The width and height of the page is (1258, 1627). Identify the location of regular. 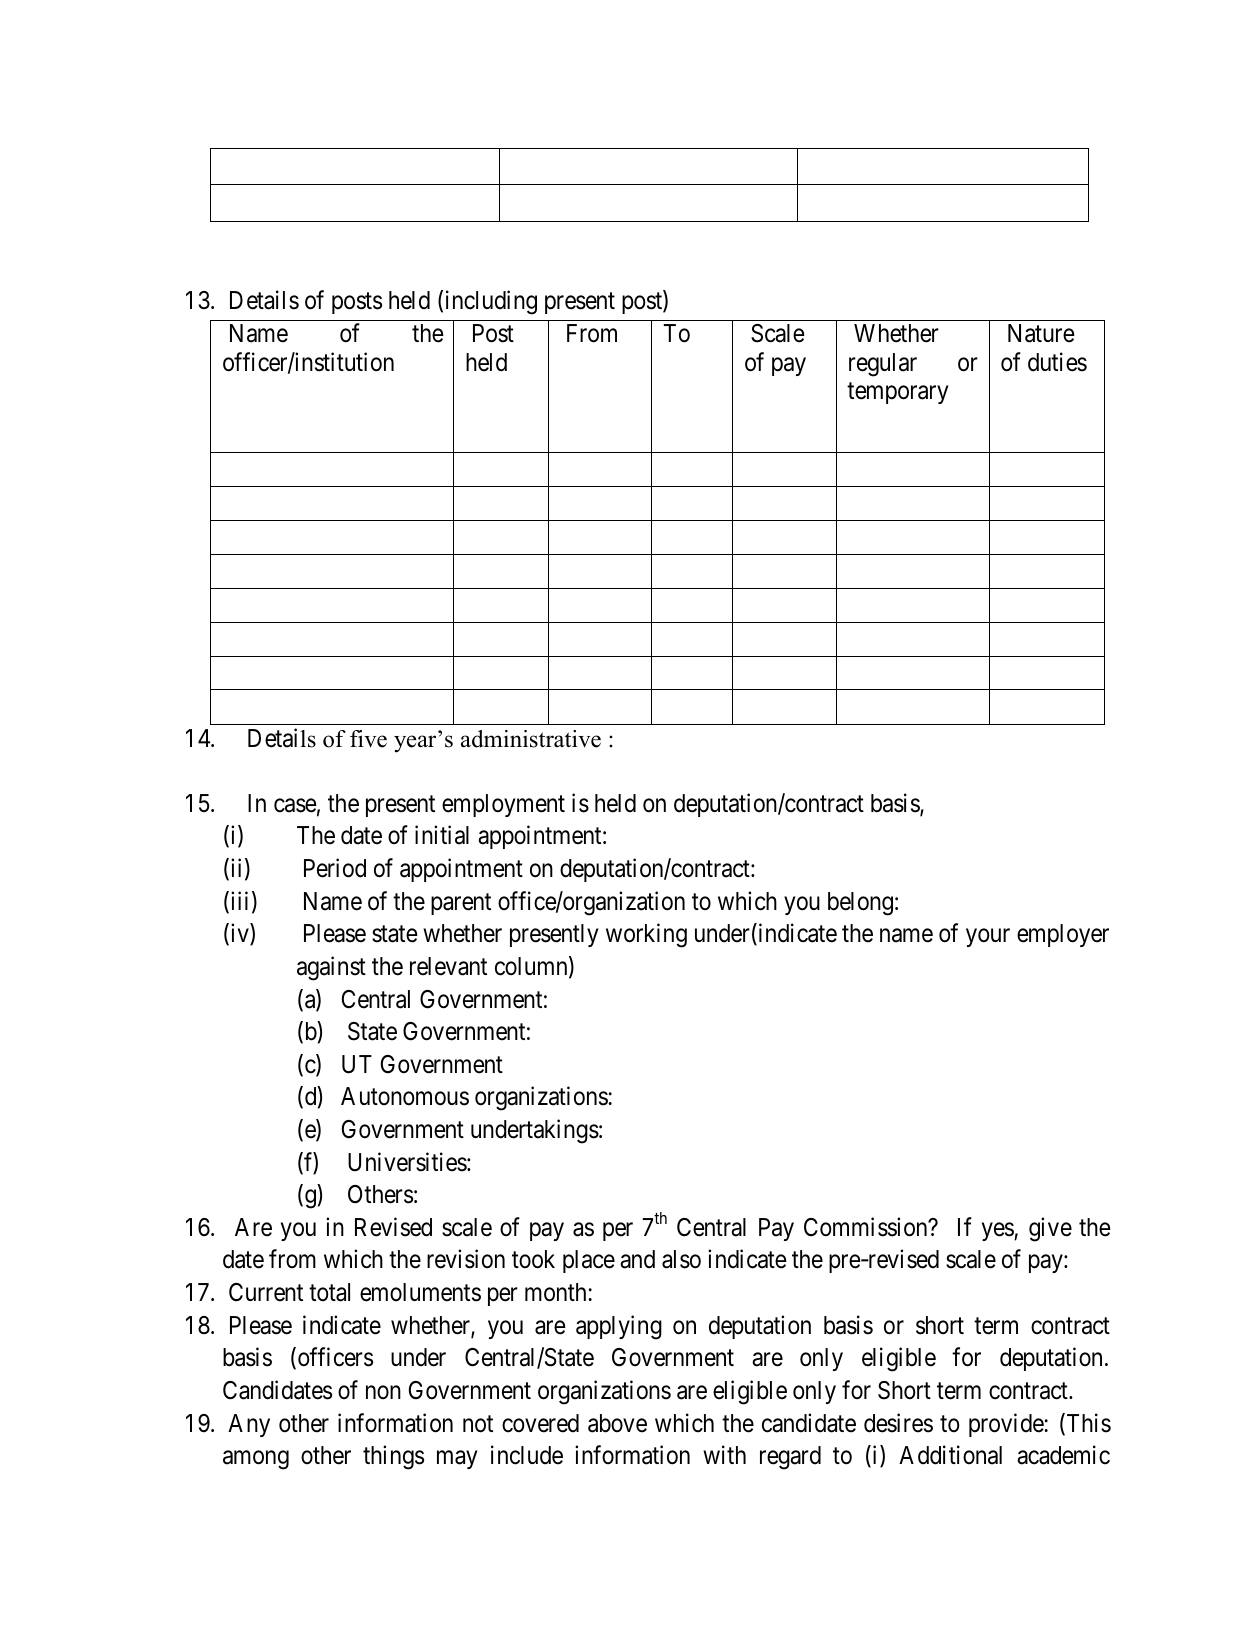
(883, 365).
